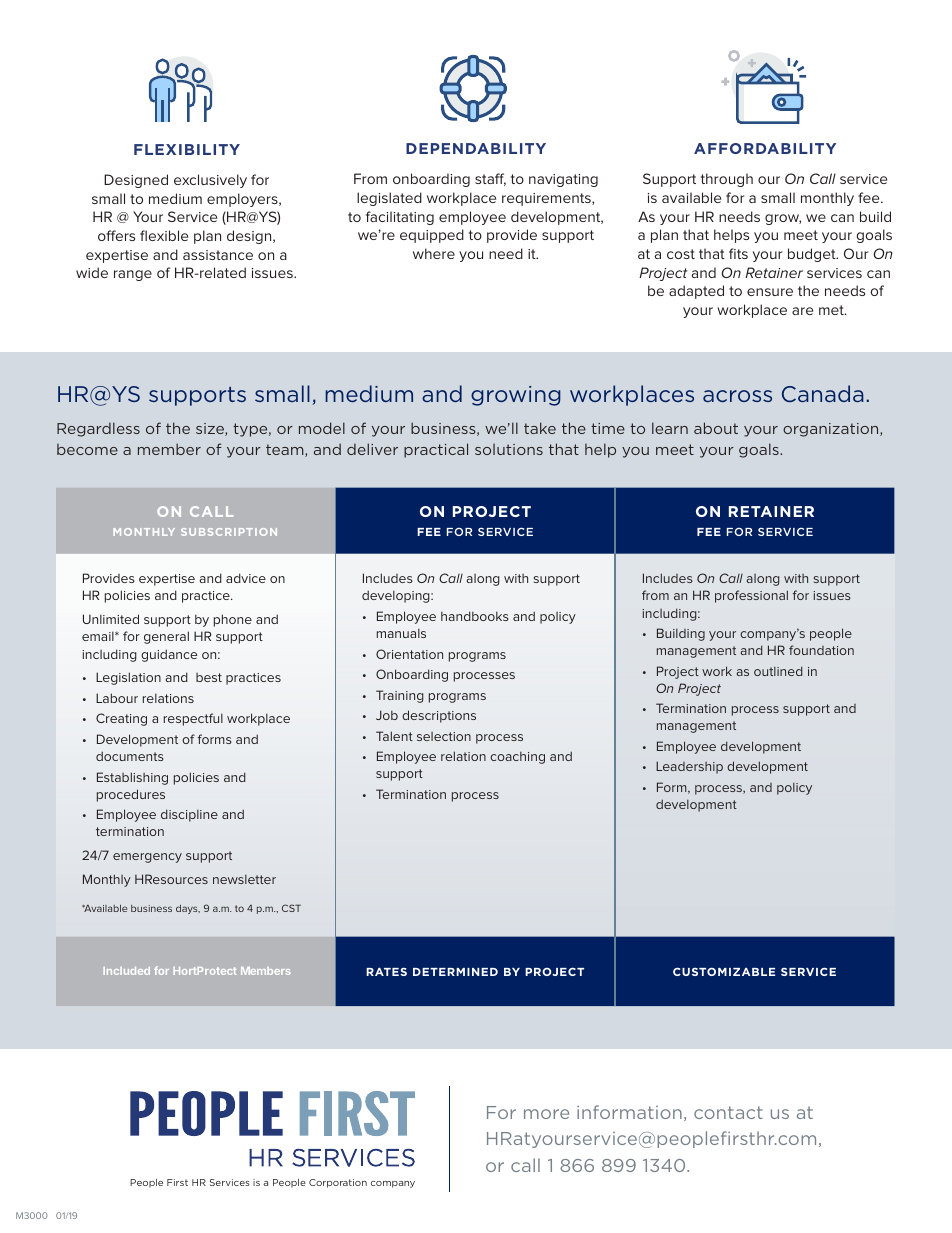  I want to click on staff, so click(490, 179).
